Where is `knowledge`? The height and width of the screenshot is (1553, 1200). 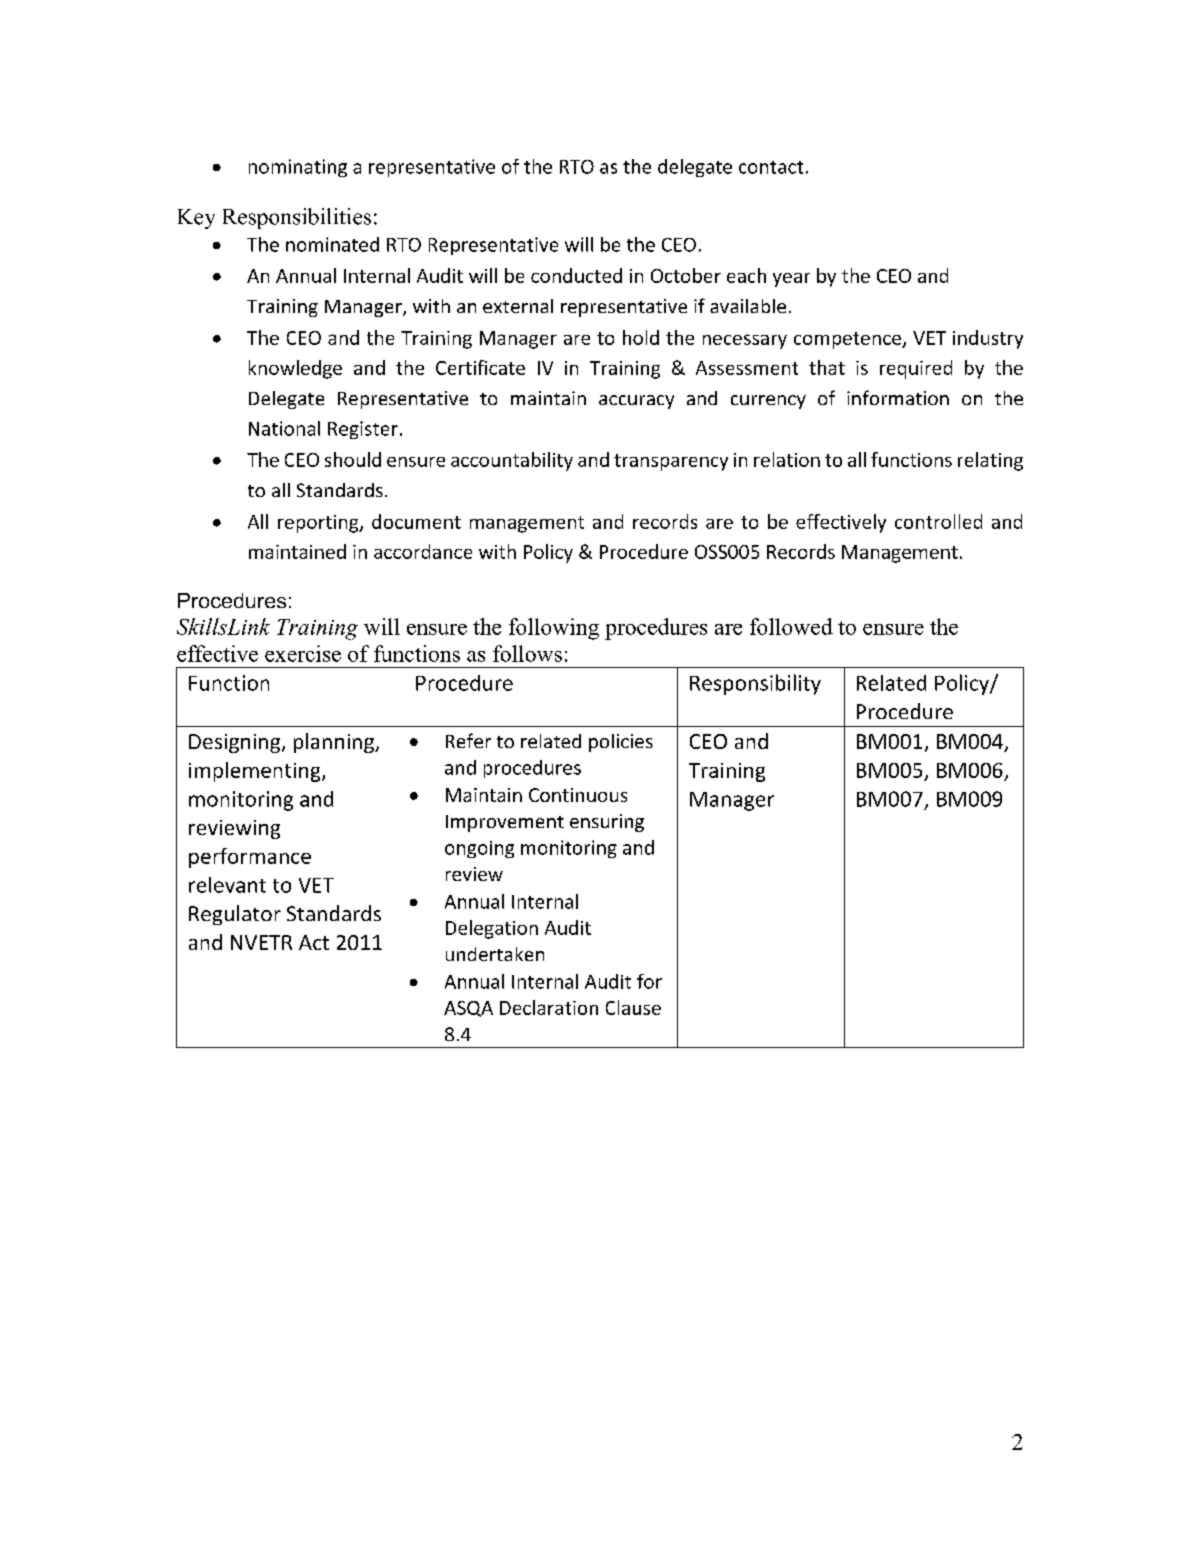
knowledge is located at coordinates (295, 369).
